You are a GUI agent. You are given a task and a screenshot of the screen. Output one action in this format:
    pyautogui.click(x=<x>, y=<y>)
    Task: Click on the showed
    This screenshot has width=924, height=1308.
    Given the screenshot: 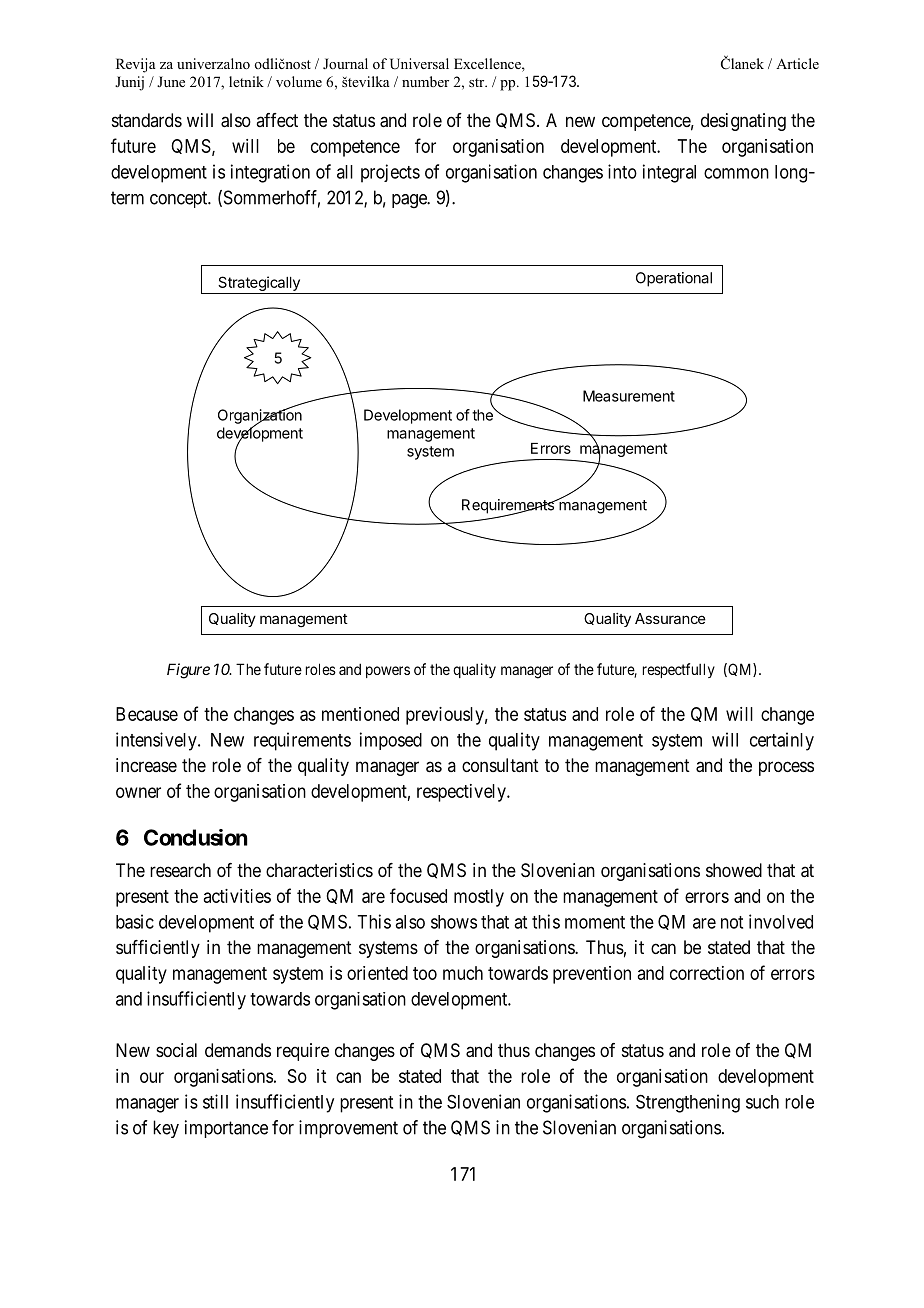 What is the action you would take?
    pyautogui.click(x=734, y=870)
